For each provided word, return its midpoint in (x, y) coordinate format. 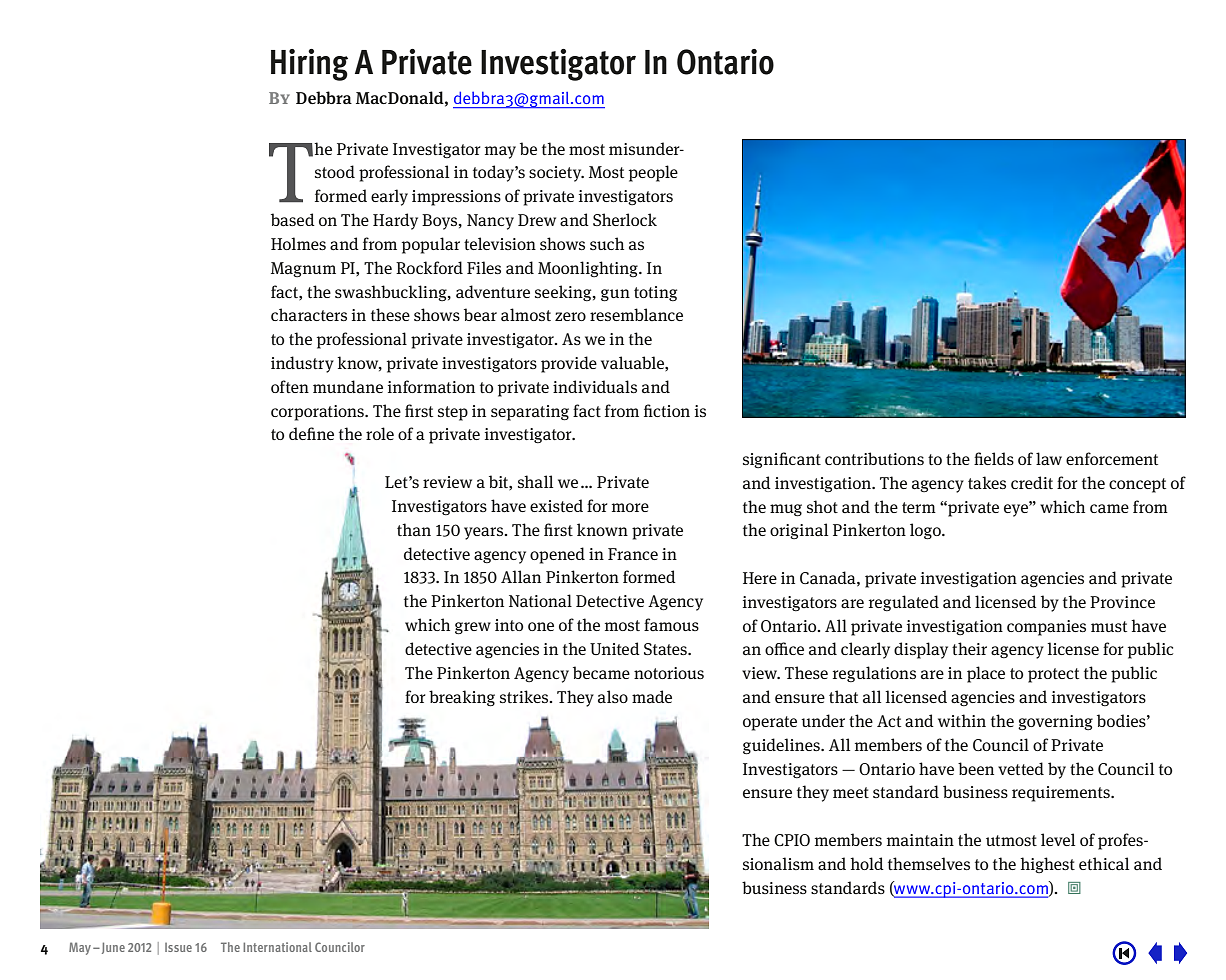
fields (994, 458)
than (414, 530)
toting (655, 294)
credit (1032, 482)
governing (1055, 722)
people (653, 173)
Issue (178, 947)
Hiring (309, 65)
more (630, 507)
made (652, 697)
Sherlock (625, 219)
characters (309, 315)
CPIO (792, 840)
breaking (462, 698)
